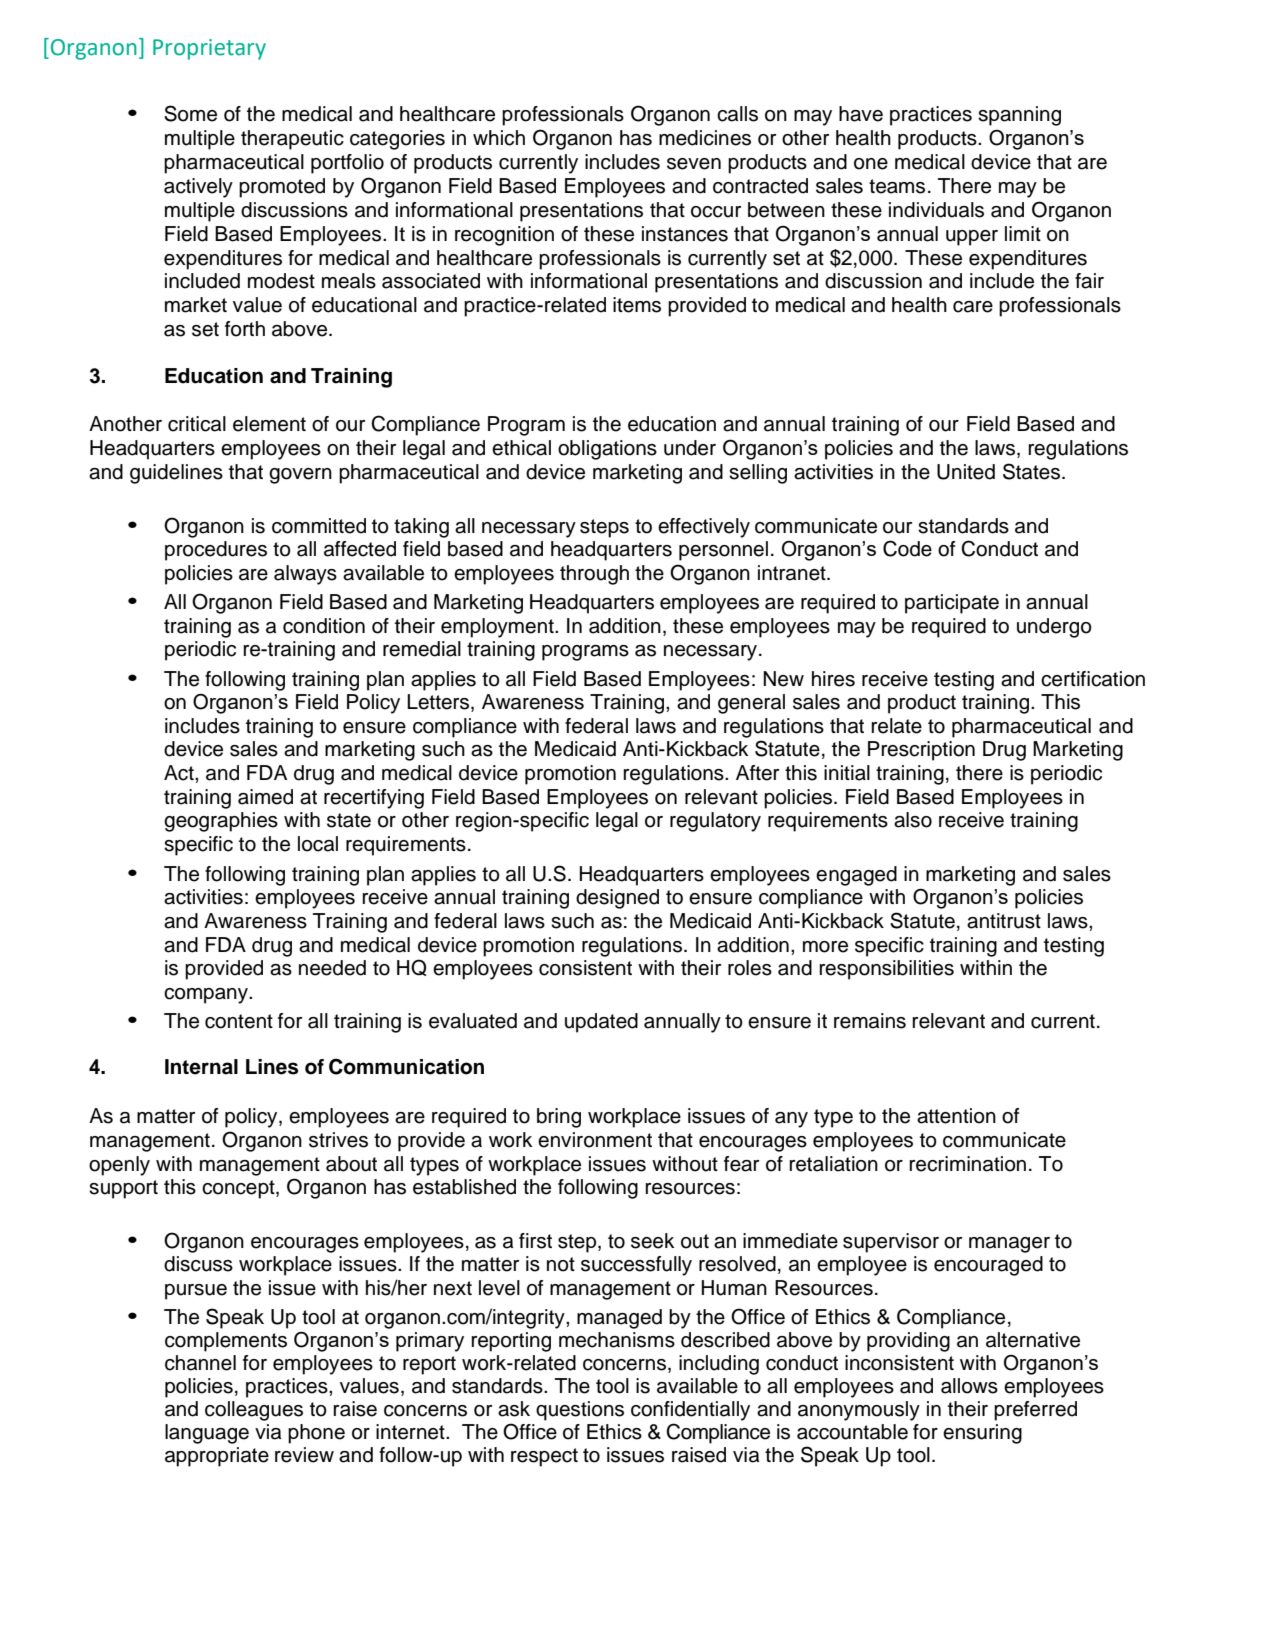  I want to click on spanning, so click(1019, 116).
